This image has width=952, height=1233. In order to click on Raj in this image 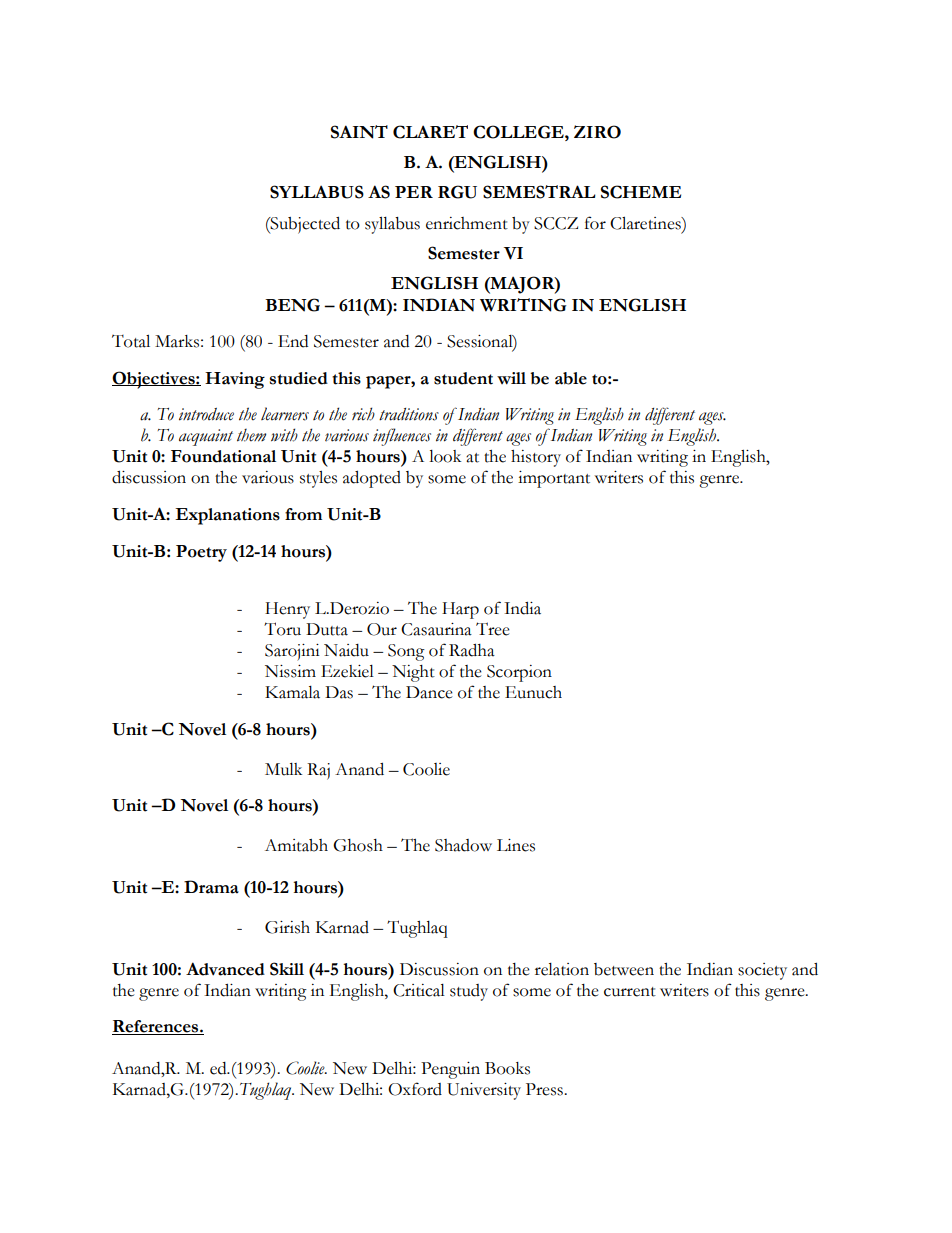, I will do `click(318, 771)`.
